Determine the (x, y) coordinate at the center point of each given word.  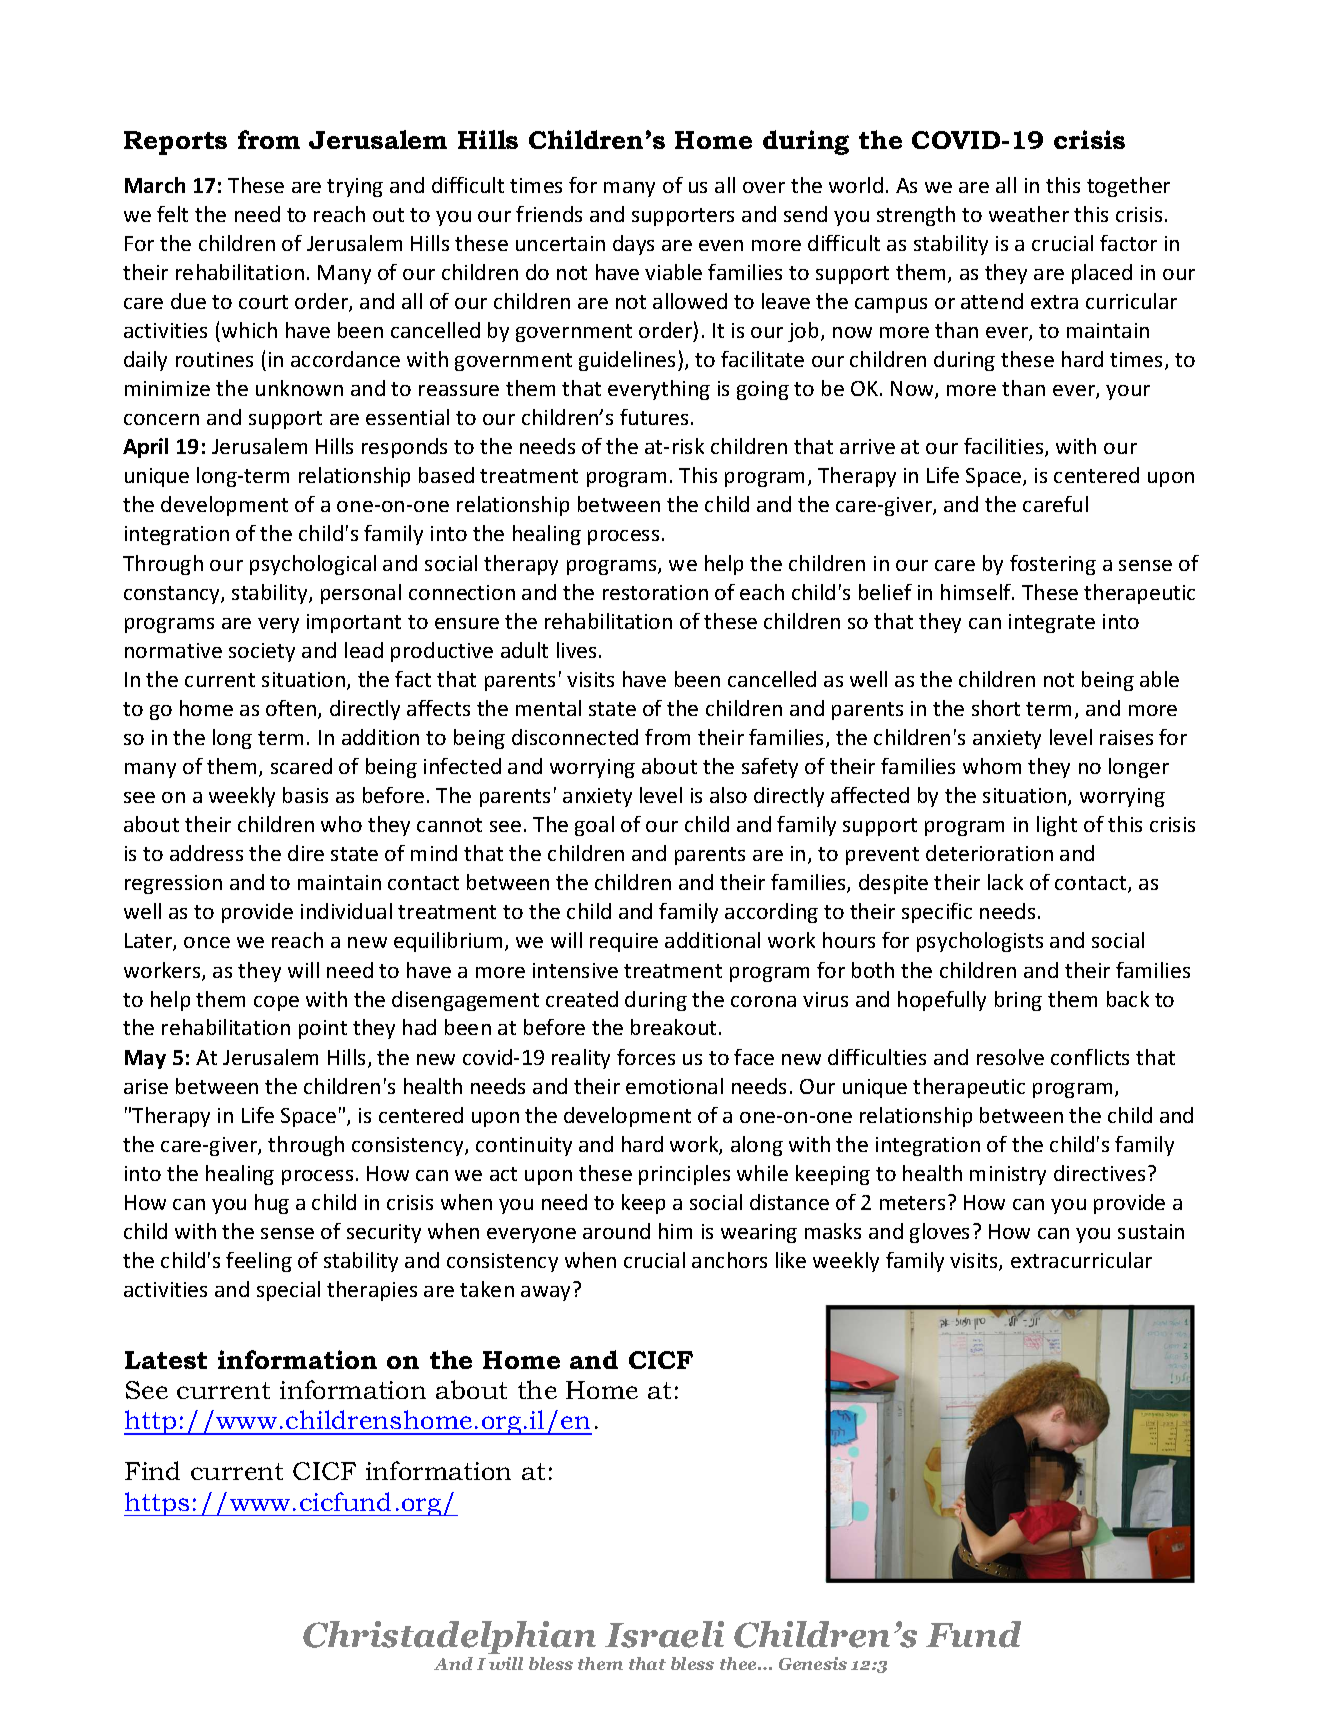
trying (355, 187)
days (633, 245)
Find (152, 1470)
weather (1029, 214)
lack (1005, 882)
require (624, 942)
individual (346, 911)
